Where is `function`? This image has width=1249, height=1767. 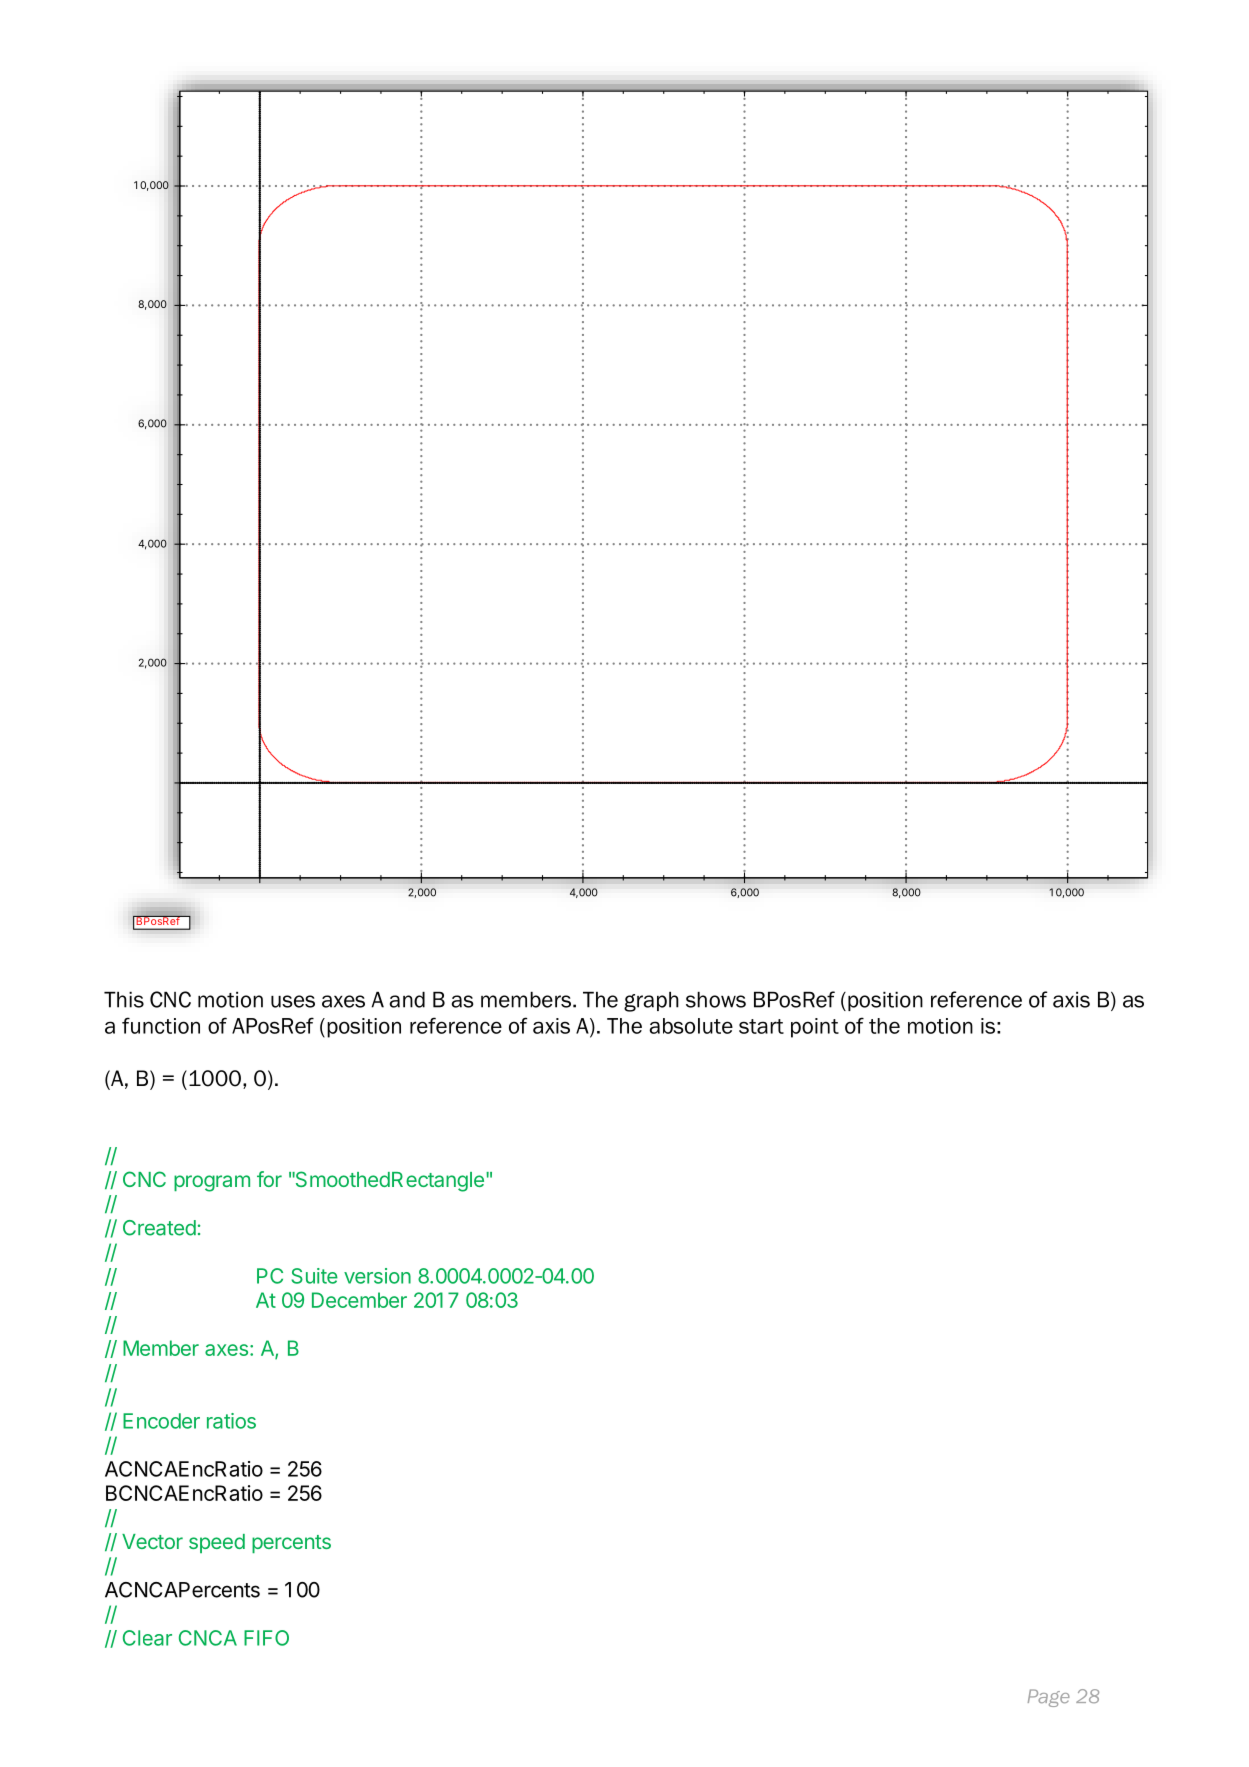 function is located at coordinates (161, 1025).
